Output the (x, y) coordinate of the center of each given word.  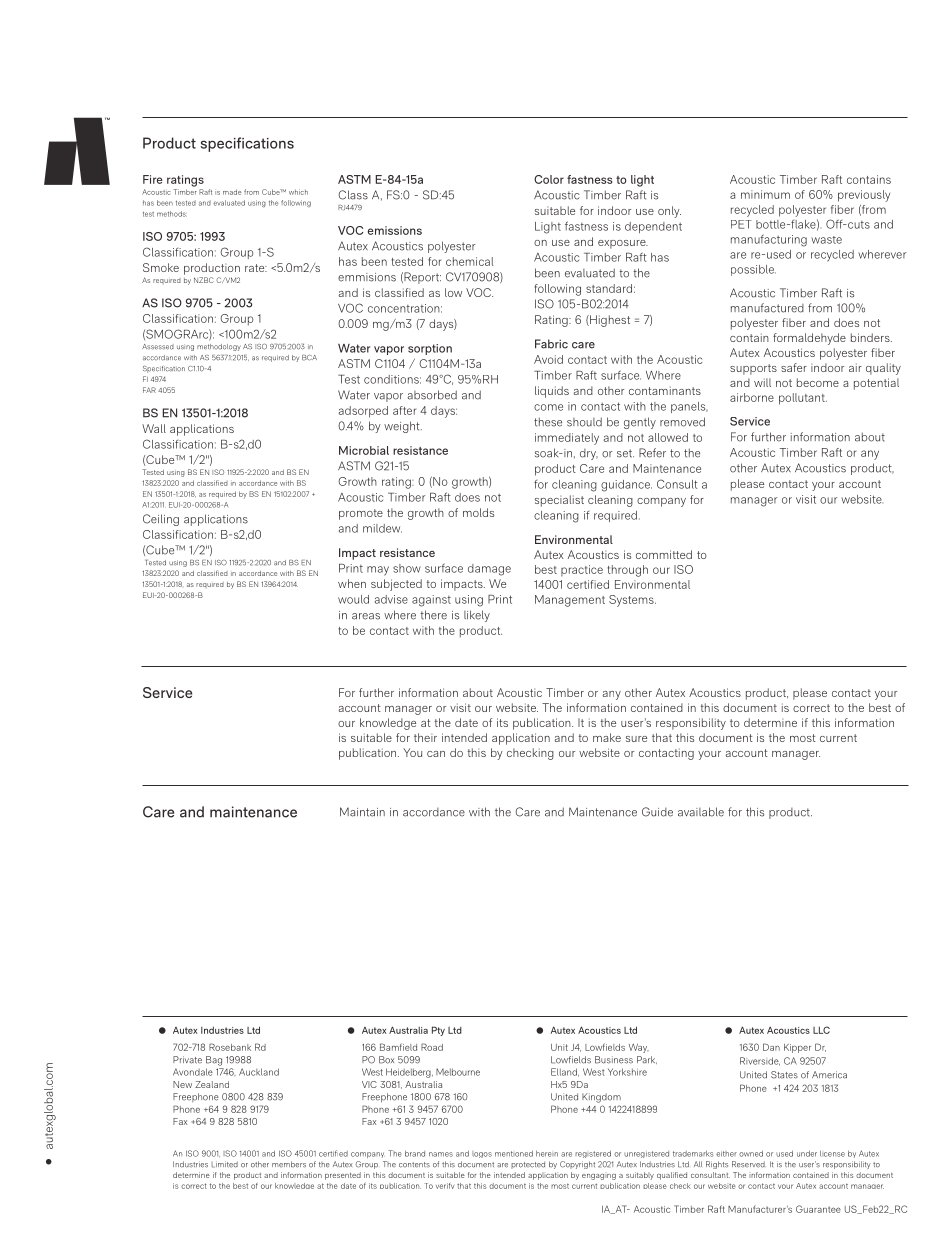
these (548, 422)
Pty (438, 1031)
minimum (765, 194)
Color (549, 179)
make (607, 737)
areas (366, 616)
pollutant (803, 399)
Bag (214, 1061)
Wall (154, 428)
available (701, 812)
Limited (224, 1164)
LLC (821, 1030)
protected (528, 1165)
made (232, 192)
